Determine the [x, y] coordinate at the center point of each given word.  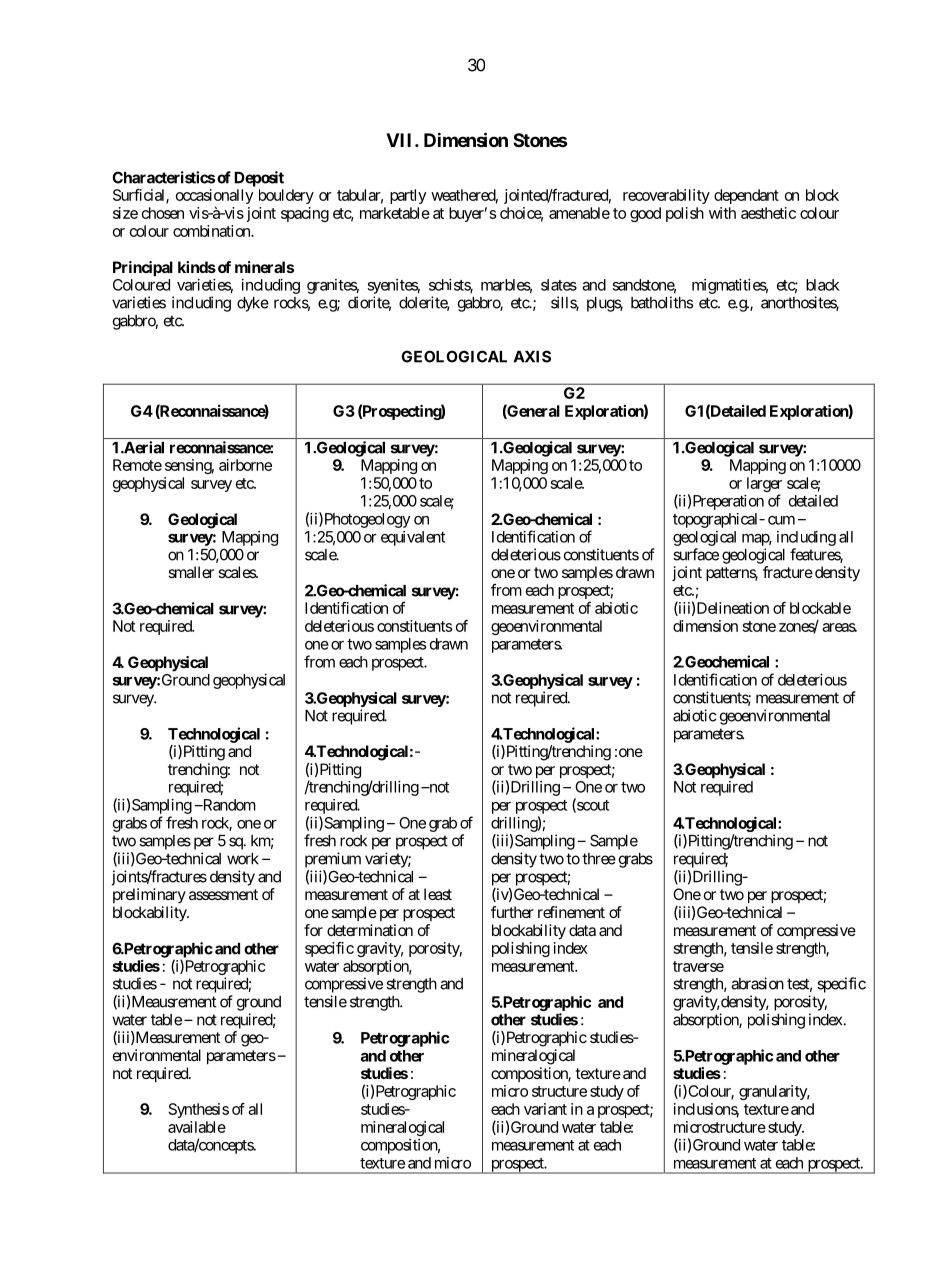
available [197, 1127]
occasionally [214, 196]
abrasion [757, 983]
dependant [746, 196]
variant [545, 1109]
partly [408, 196]
